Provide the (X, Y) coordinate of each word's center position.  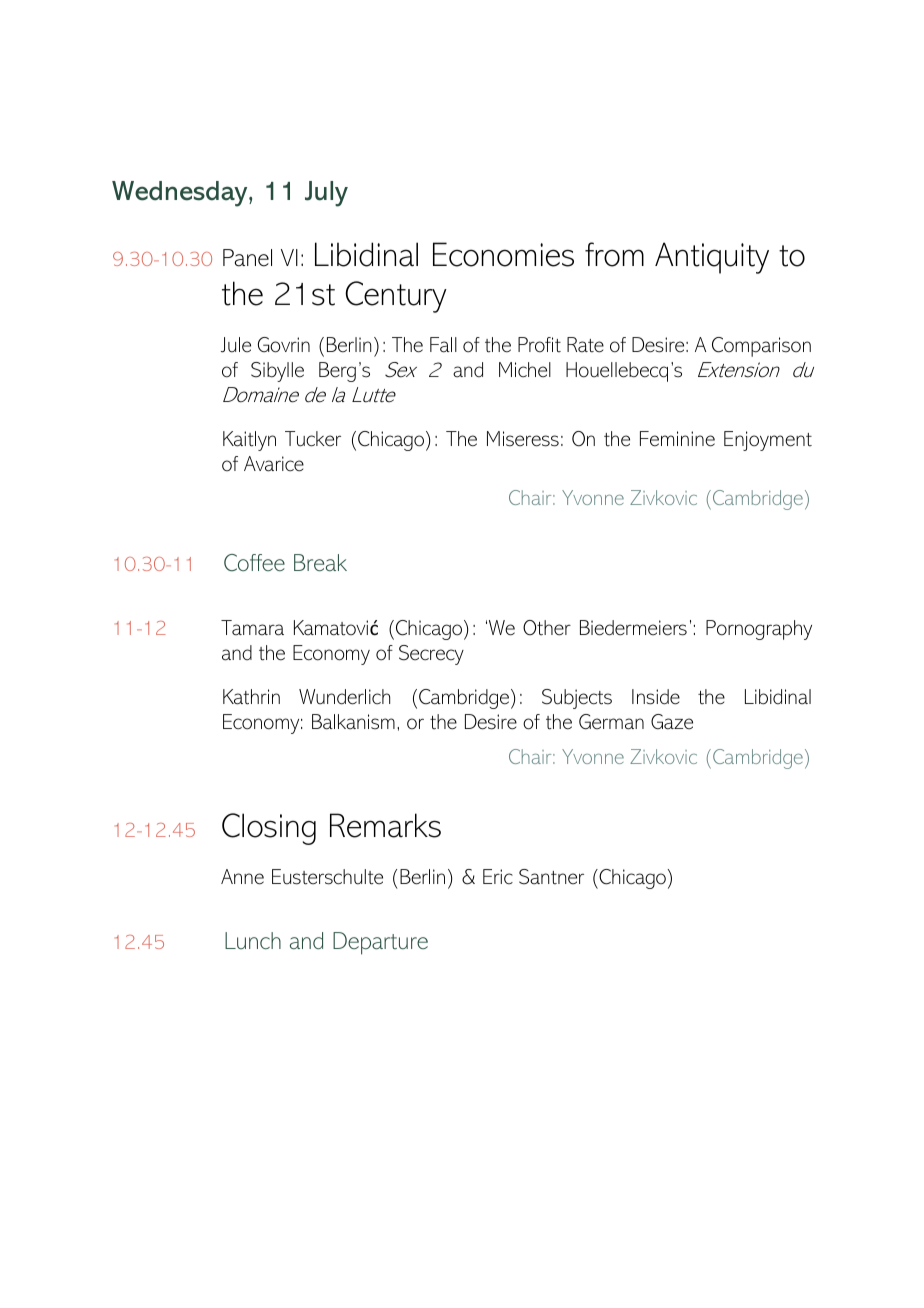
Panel (247, 258)
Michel (525, 370)
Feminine (677, 439)
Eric (498, 876)
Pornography (759, 630)
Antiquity (712, 258)
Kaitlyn (249, 441)
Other (547, 628)
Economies (503, 254)
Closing (269, 829)
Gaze (672, 722)
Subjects (577, 699)
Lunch (253, 940)
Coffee (254, 563)
